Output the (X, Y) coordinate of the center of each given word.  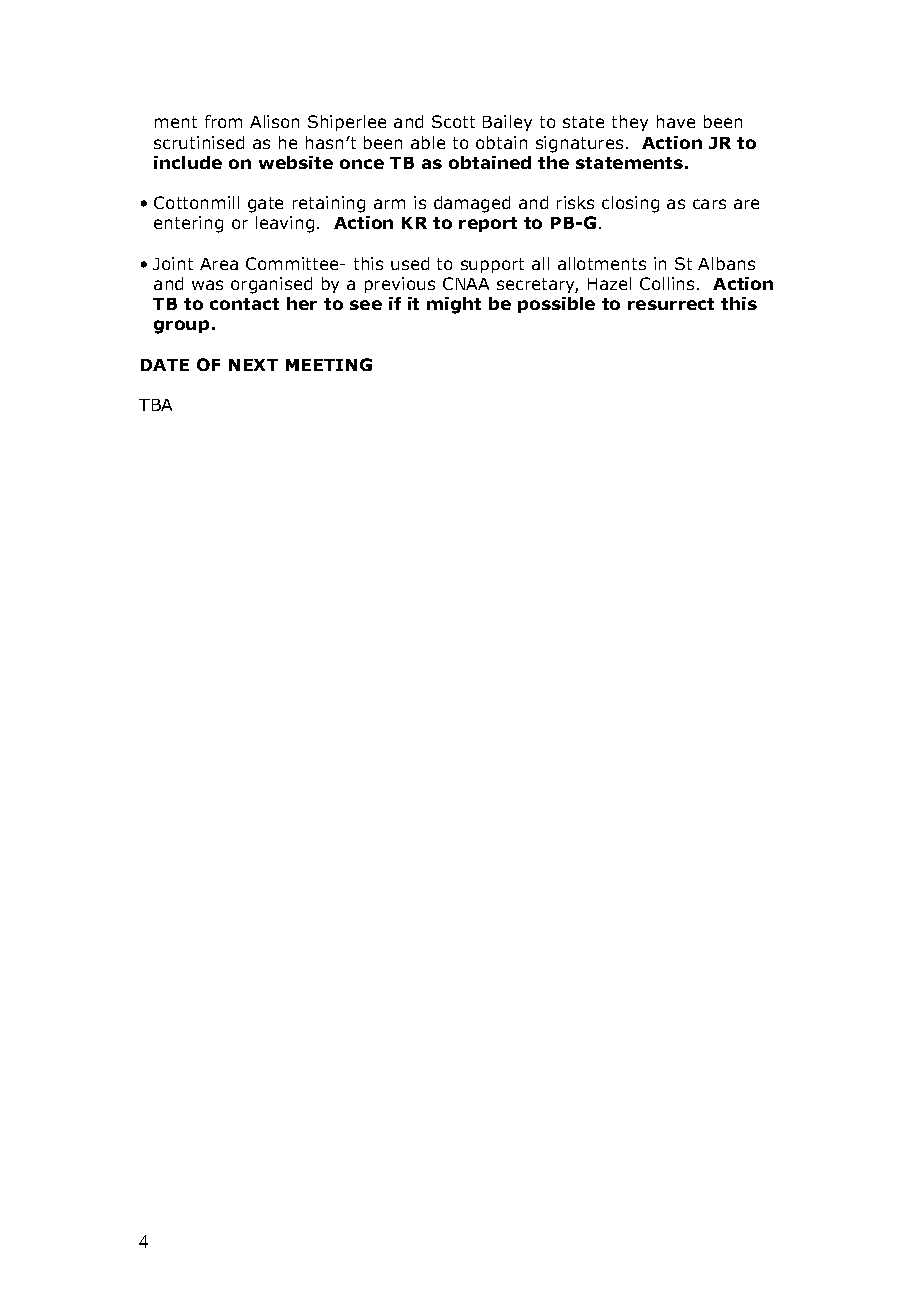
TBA (155, 405)
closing (630, 204)
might (454, 305)
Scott (453, 121)
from (223, 121)
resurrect (671, 304)
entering (188, 224)
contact (244, 304)
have (676, 121)
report (488, 224)
